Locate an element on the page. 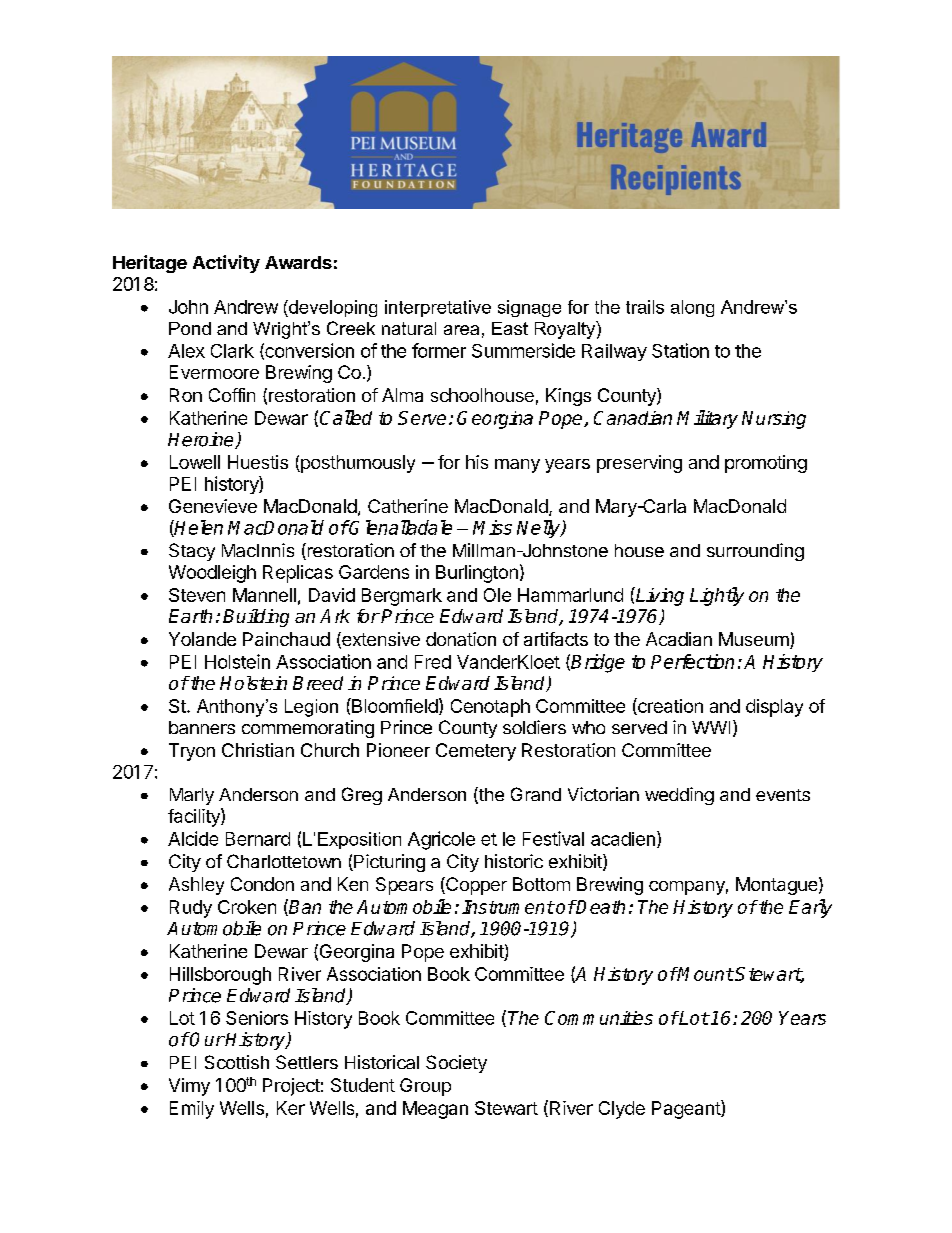 The image size is (952, 1233). Breed is located at coordinates (318, 683).
